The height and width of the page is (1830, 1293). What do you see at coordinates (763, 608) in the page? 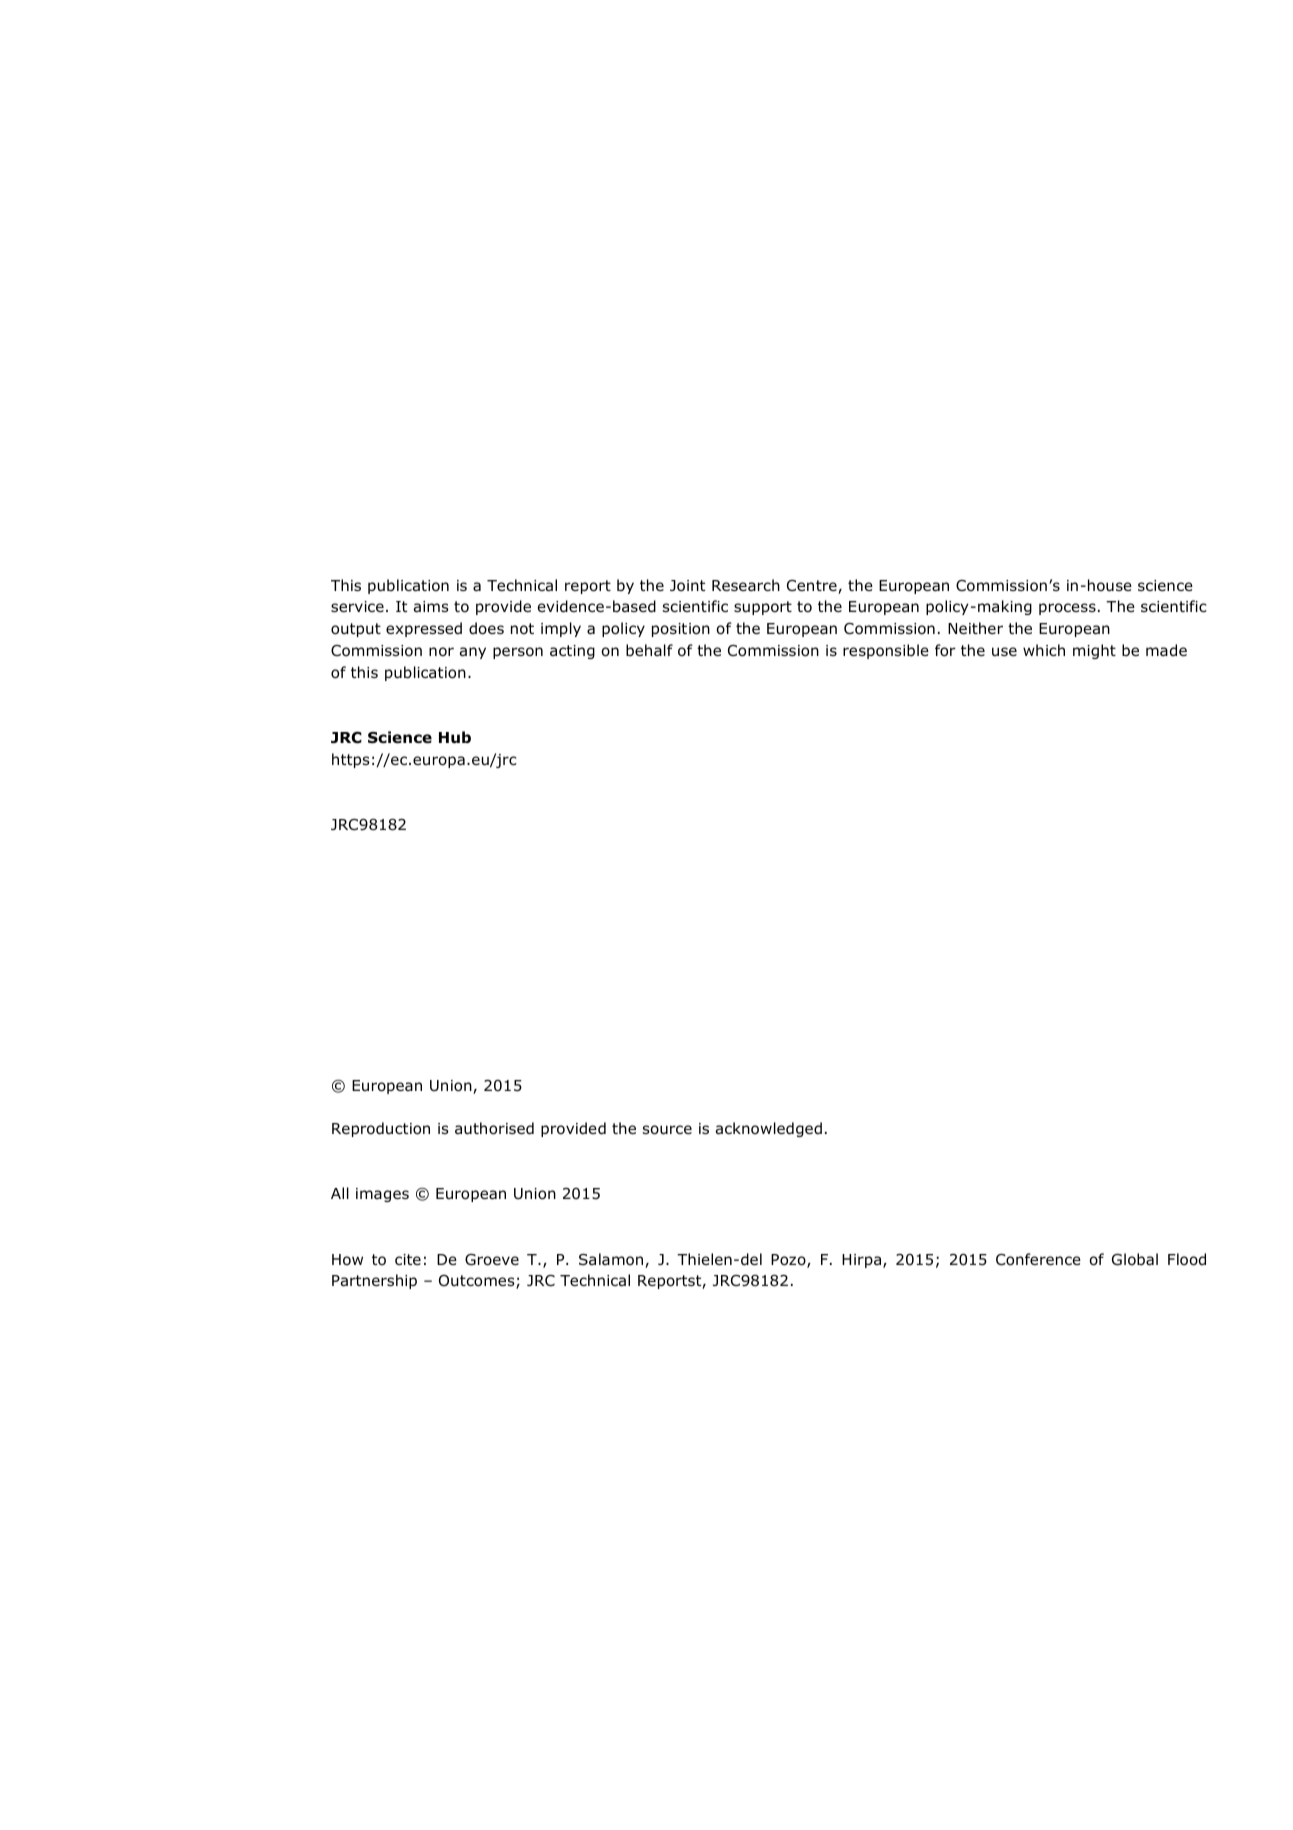
I see `support` at bounding box center [763, 608].
